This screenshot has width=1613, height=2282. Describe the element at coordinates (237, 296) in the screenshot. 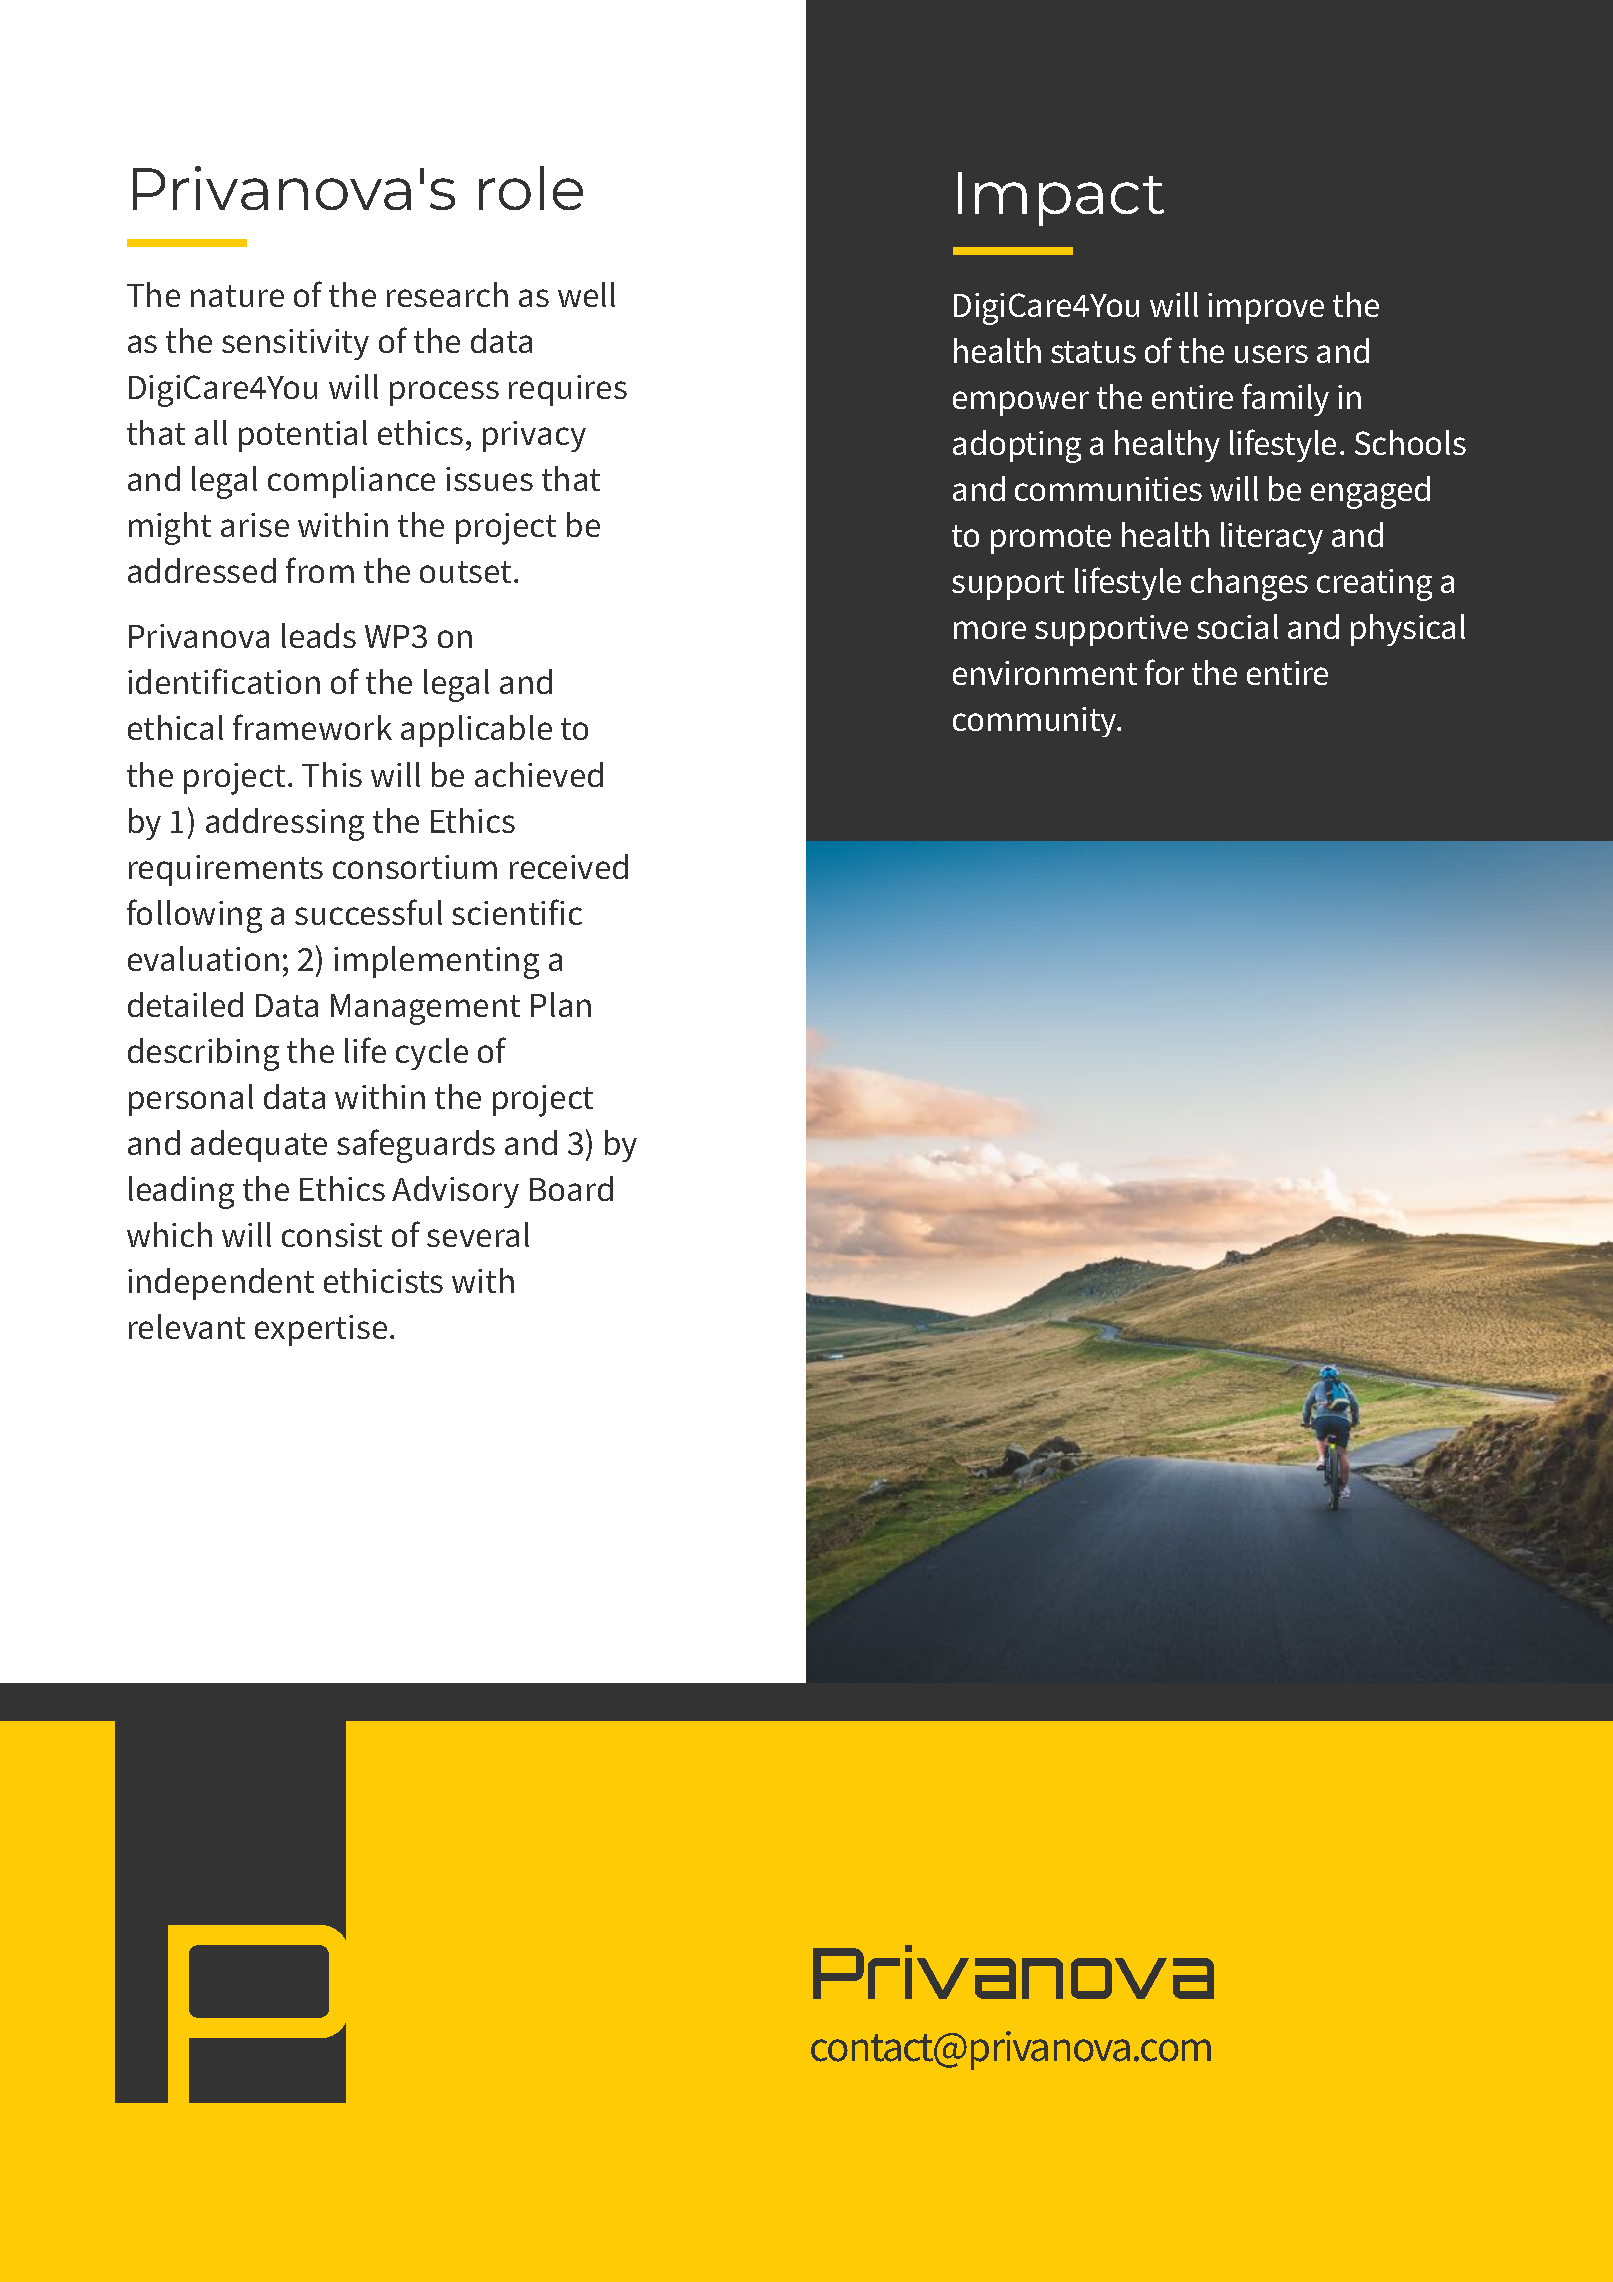

I see `nature` at that location.
